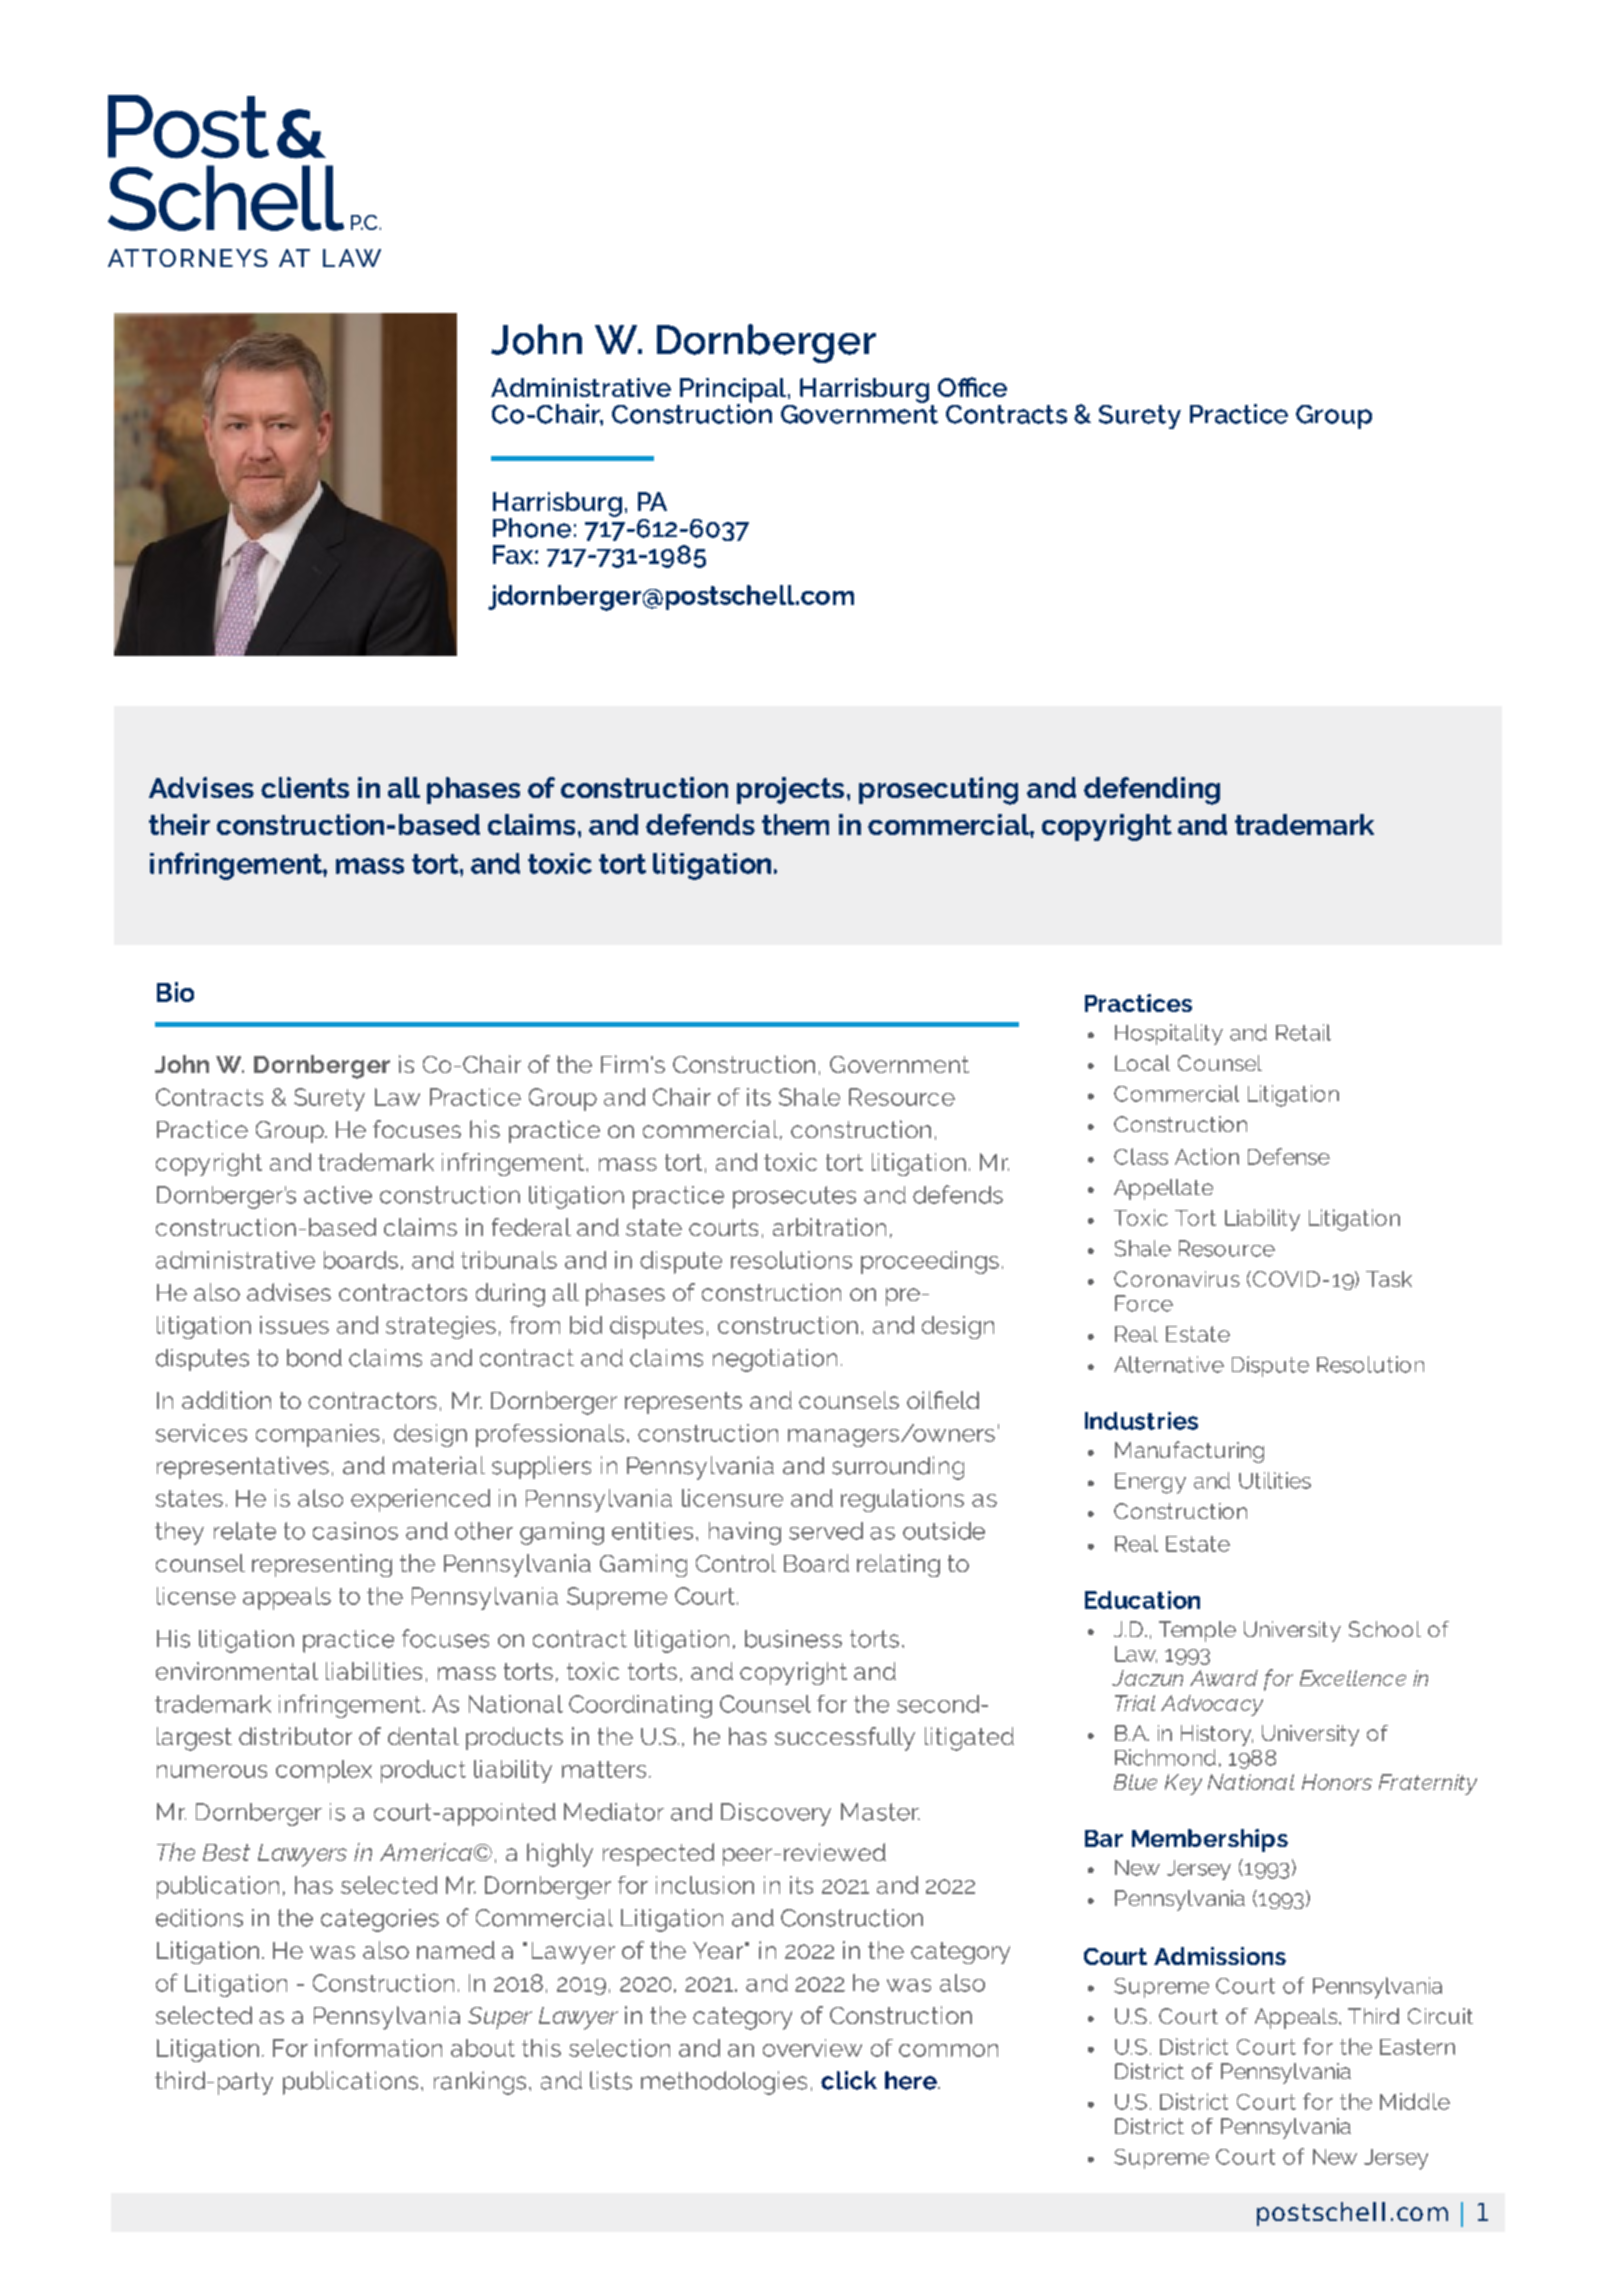 The image size is (1615, 2285). Describe the element at coordinates (532, 528) in the screenshot. I see `Phone` at that location.
